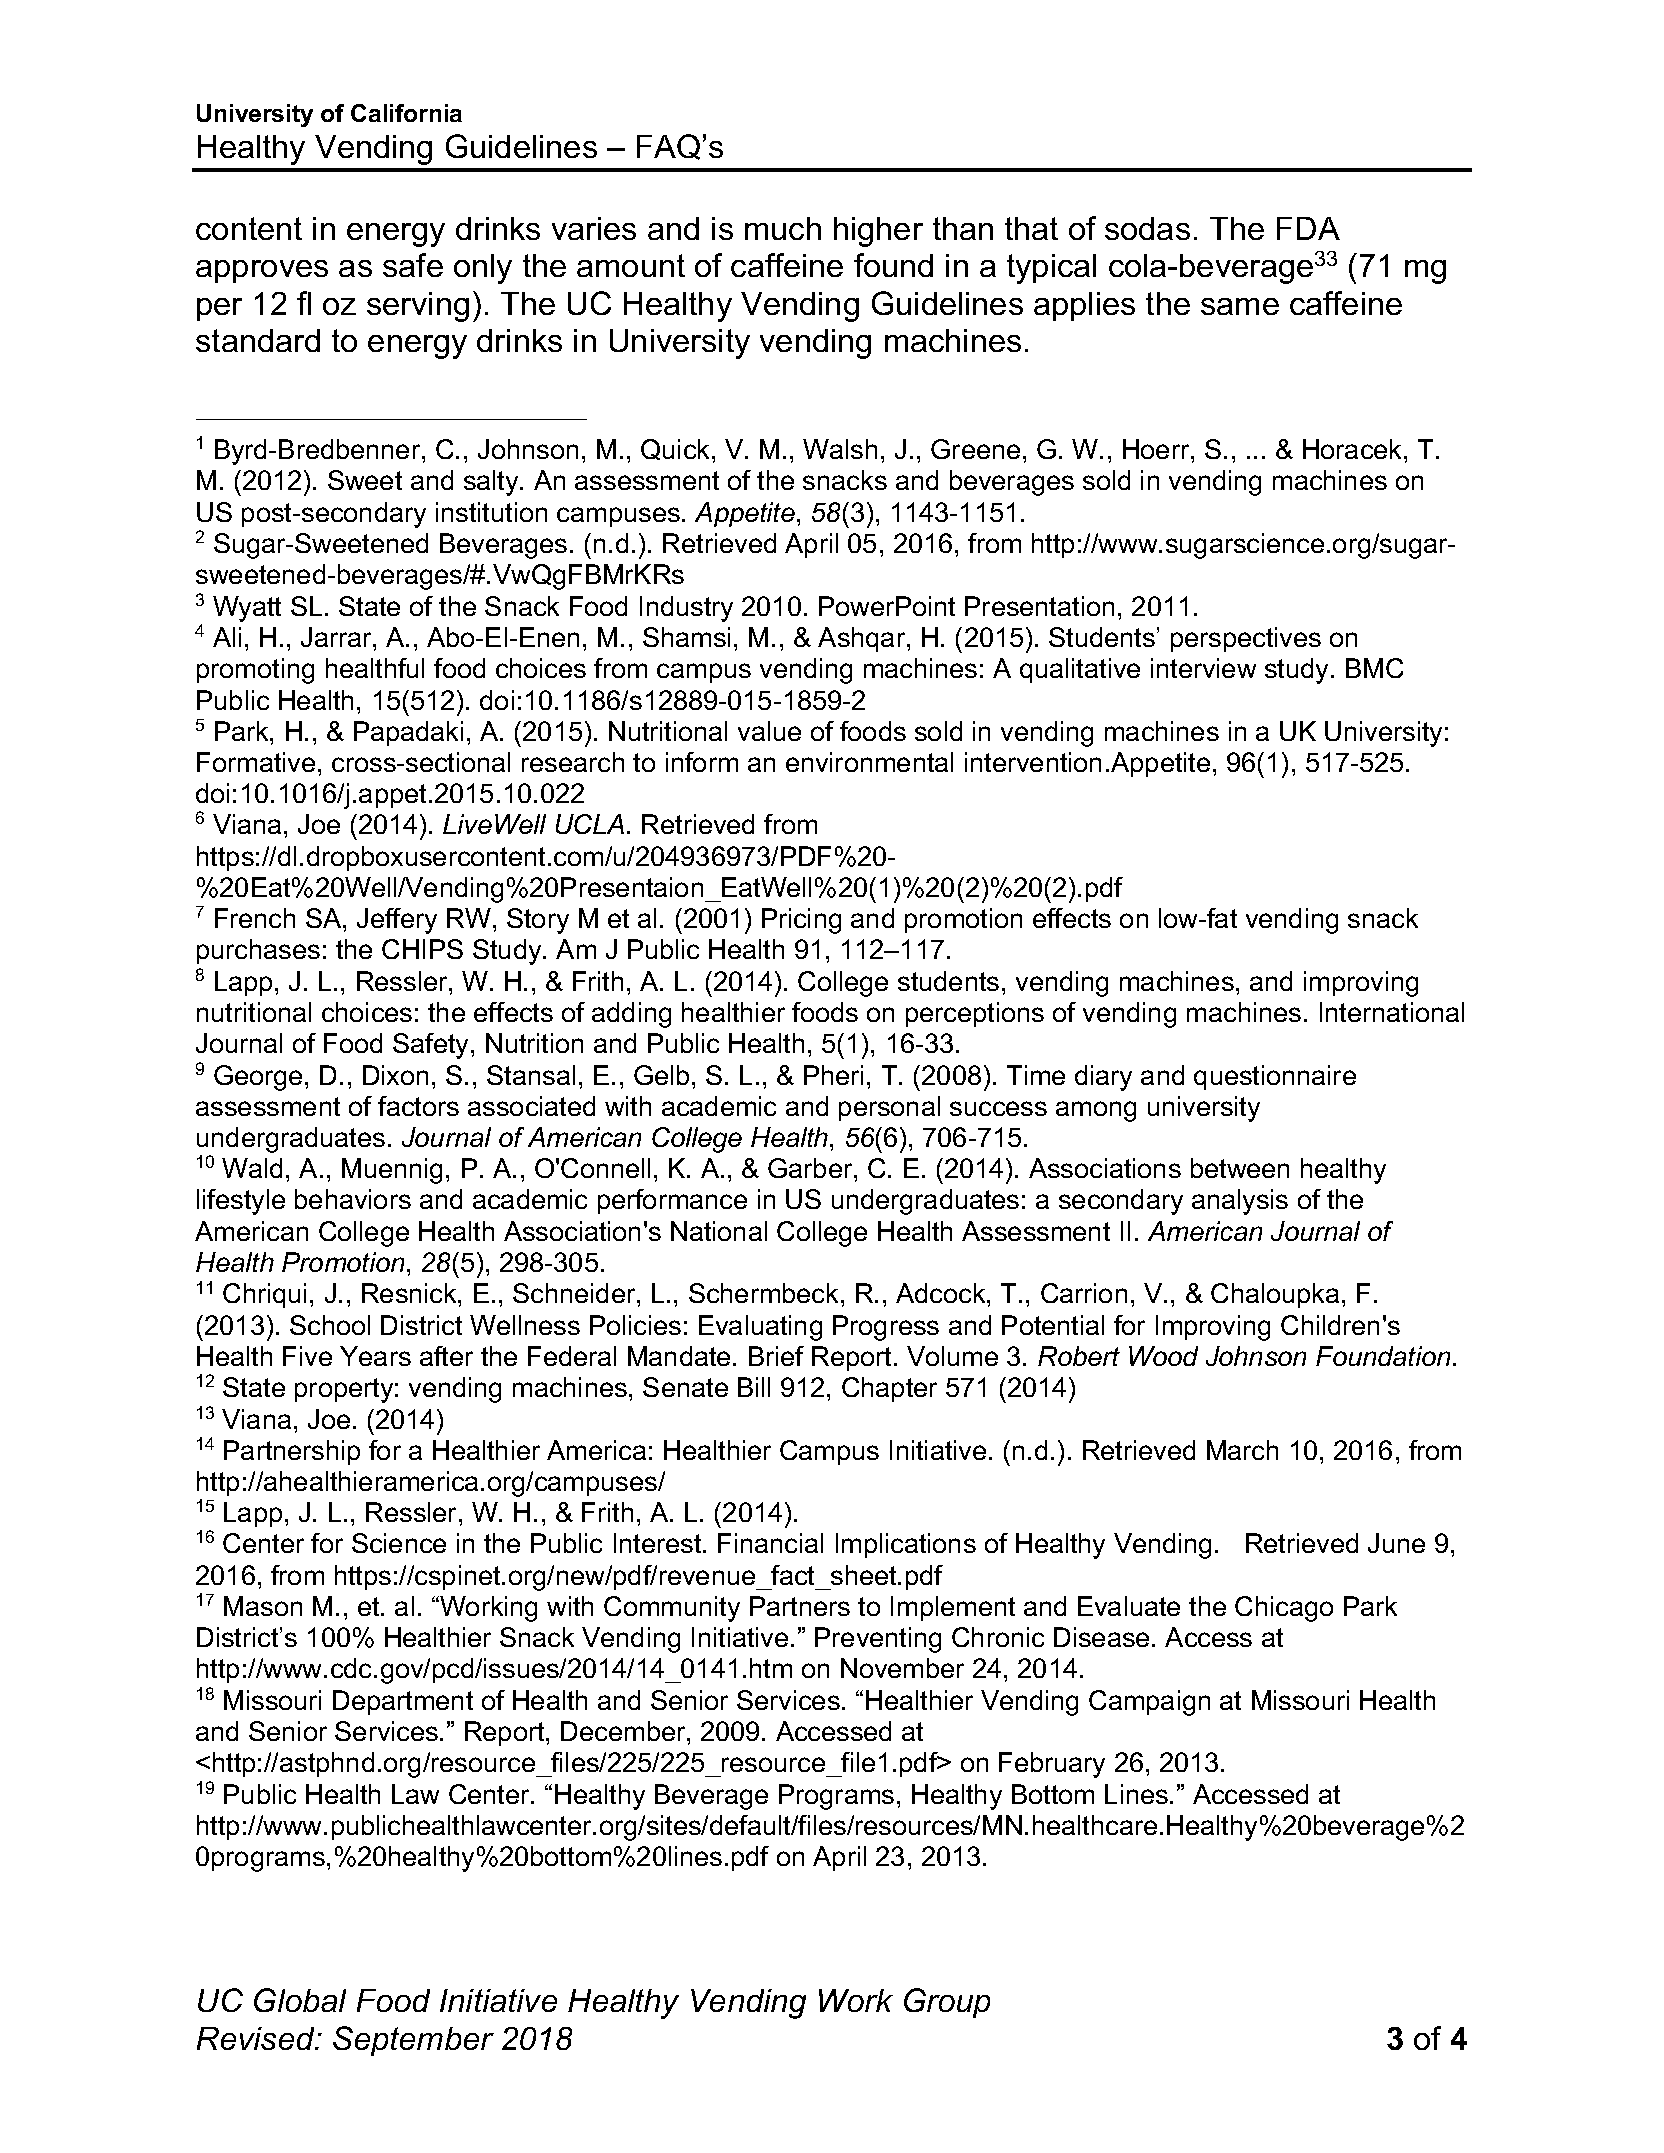  What do you see at coordinates (247, 609) in the document?
I see `Wyatt` at bounding box center [247, 609].
